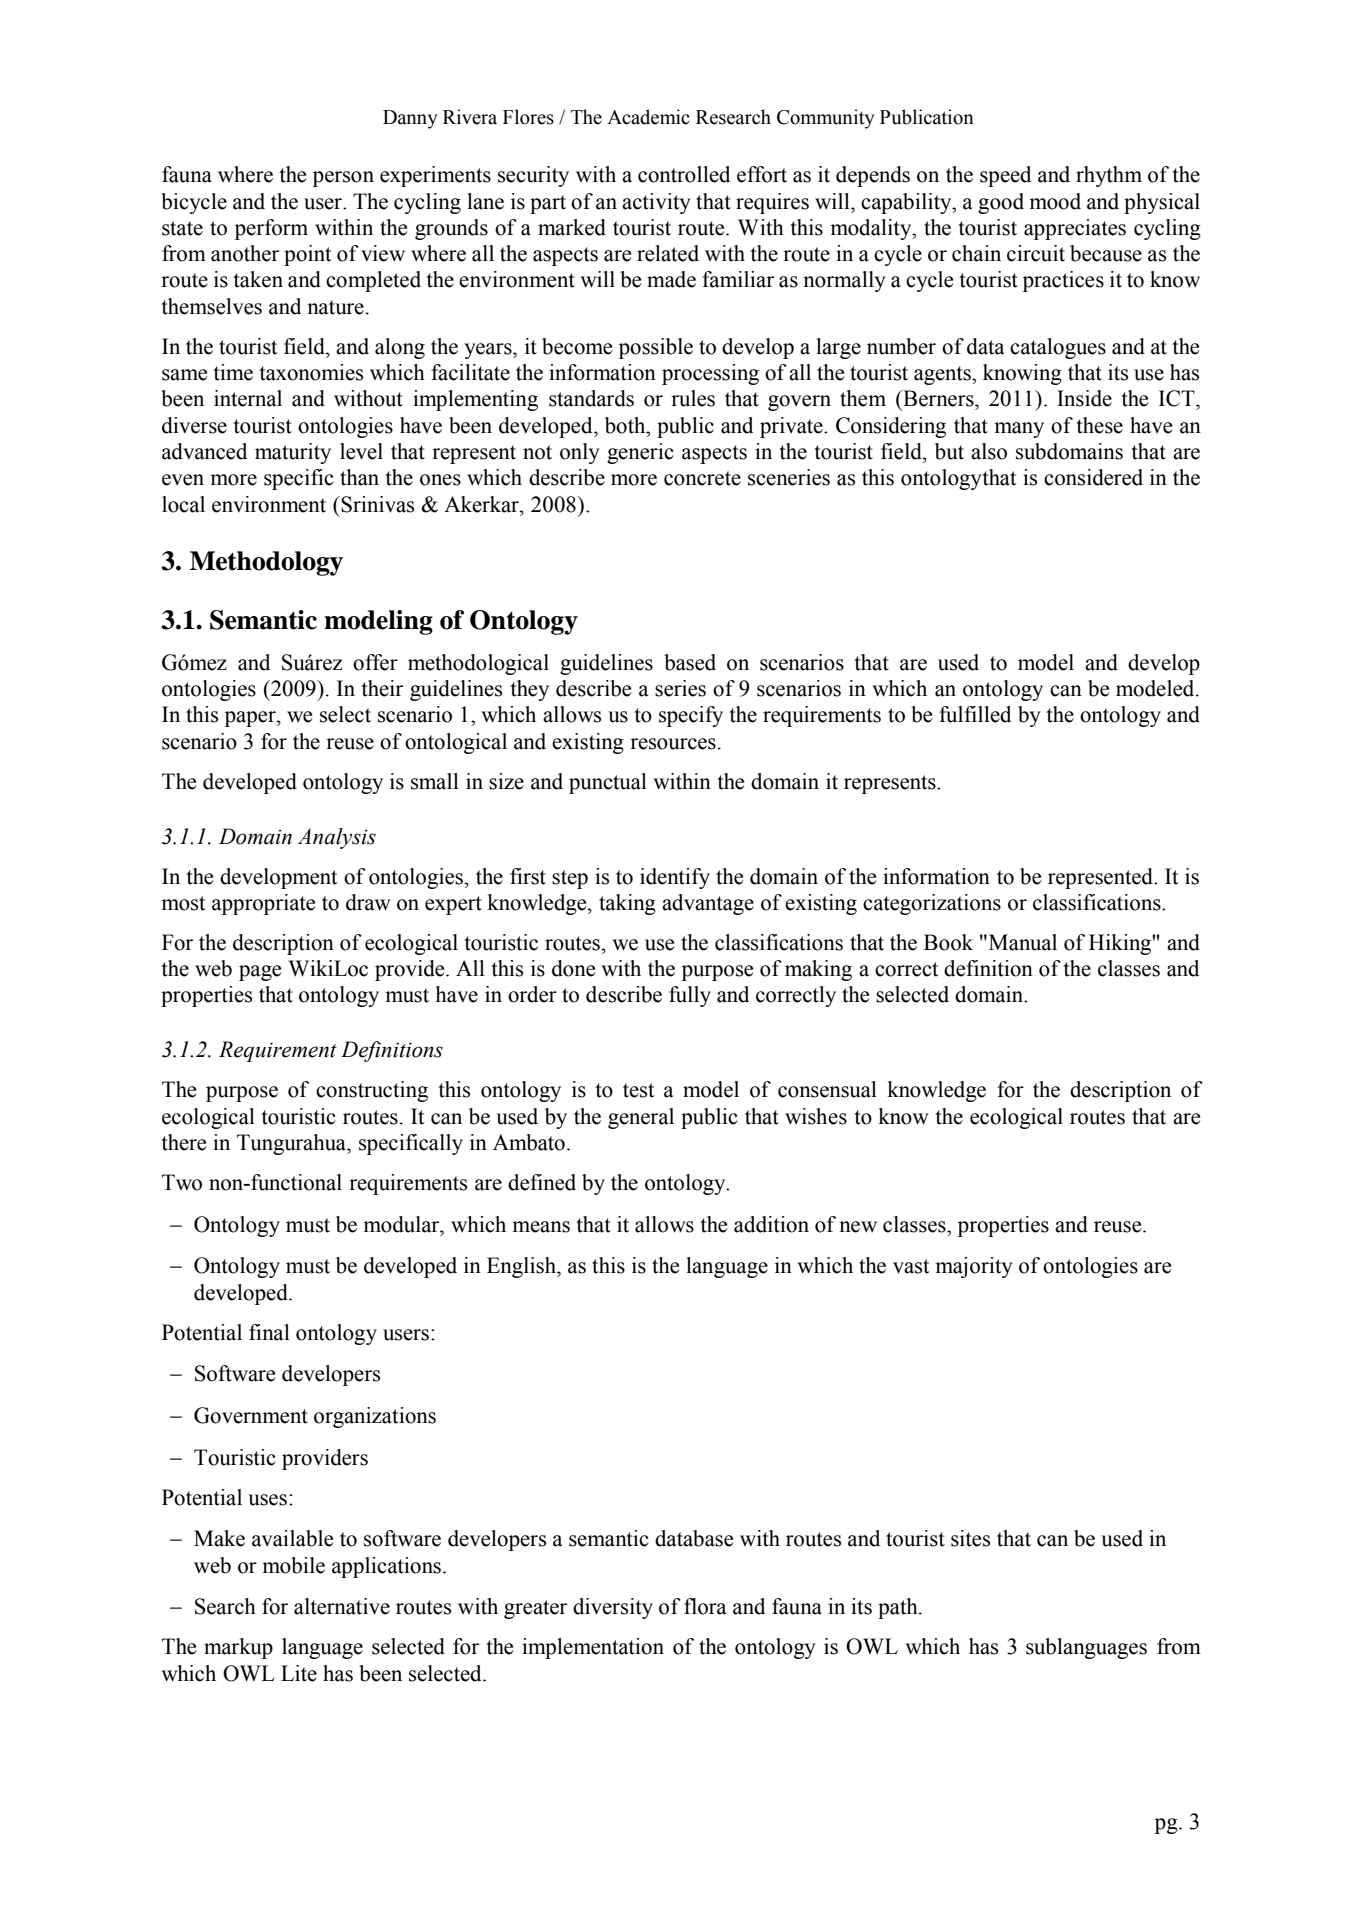 This image has height=1925, width=1362. What do you see at coordinates (684, 174) in the image?
I see `controlled` at bounding box center [684, 174].
